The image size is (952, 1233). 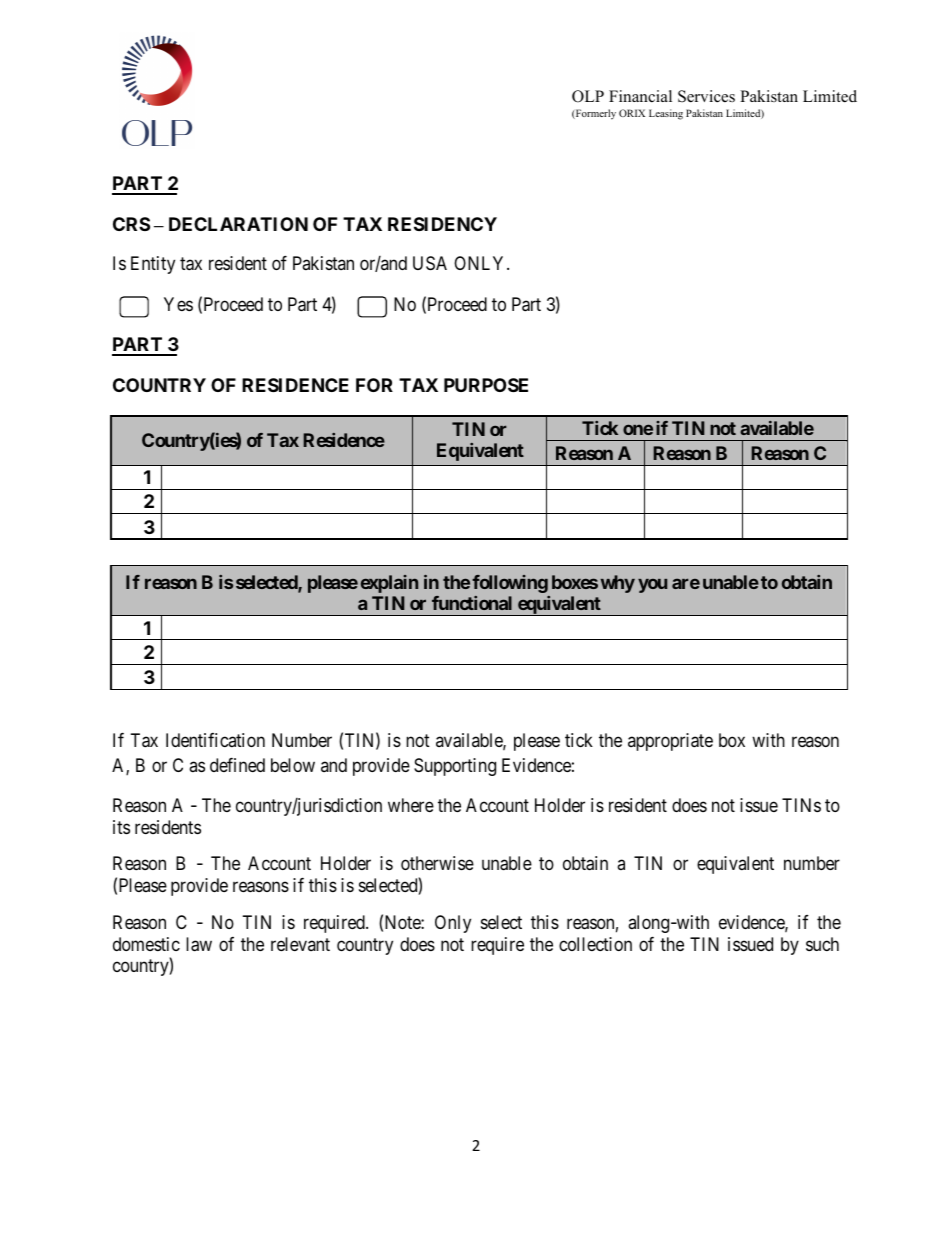 I want to click on you, so click(x=652, y=586).
